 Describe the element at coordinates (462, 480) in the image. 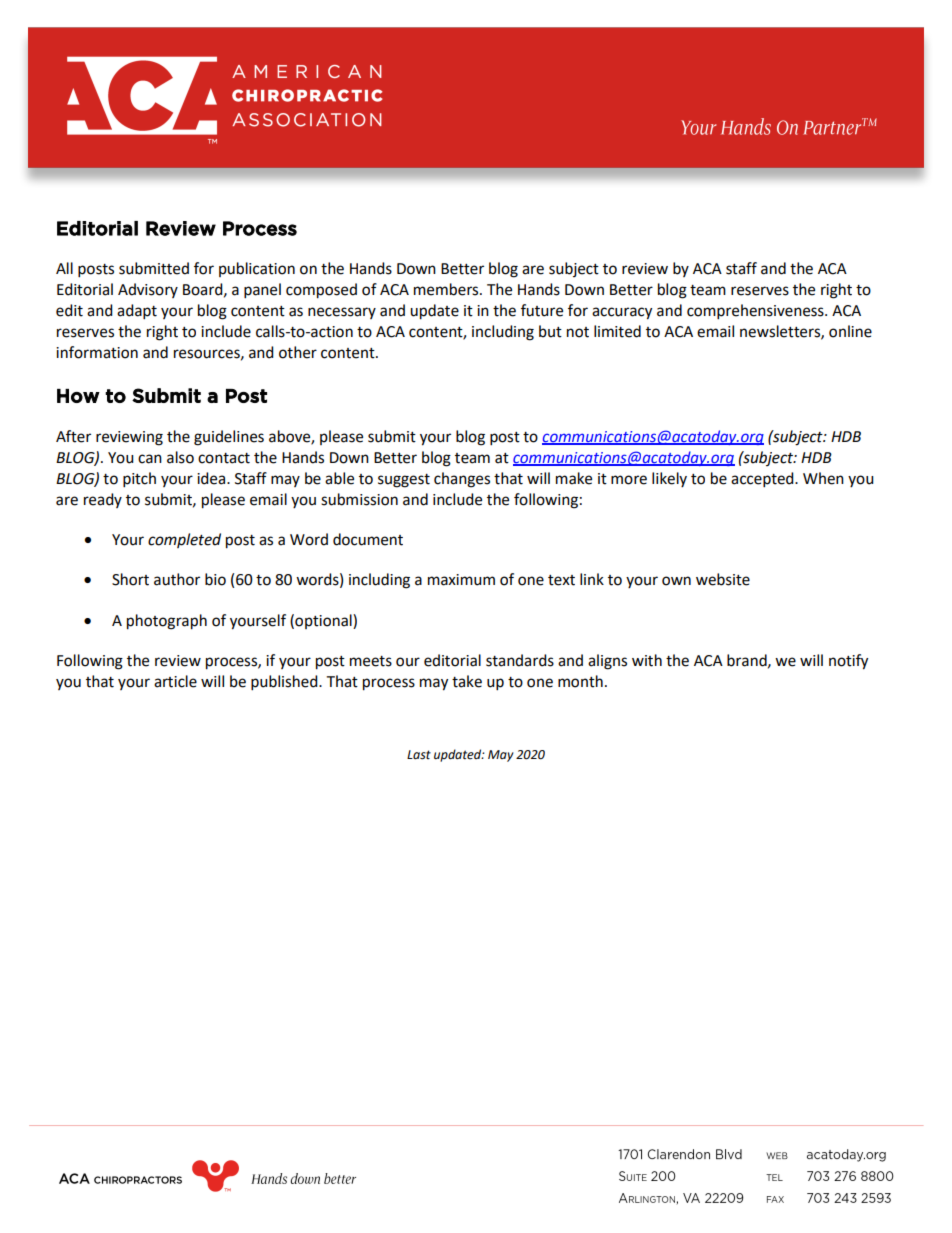

I see `changes` at that location.
